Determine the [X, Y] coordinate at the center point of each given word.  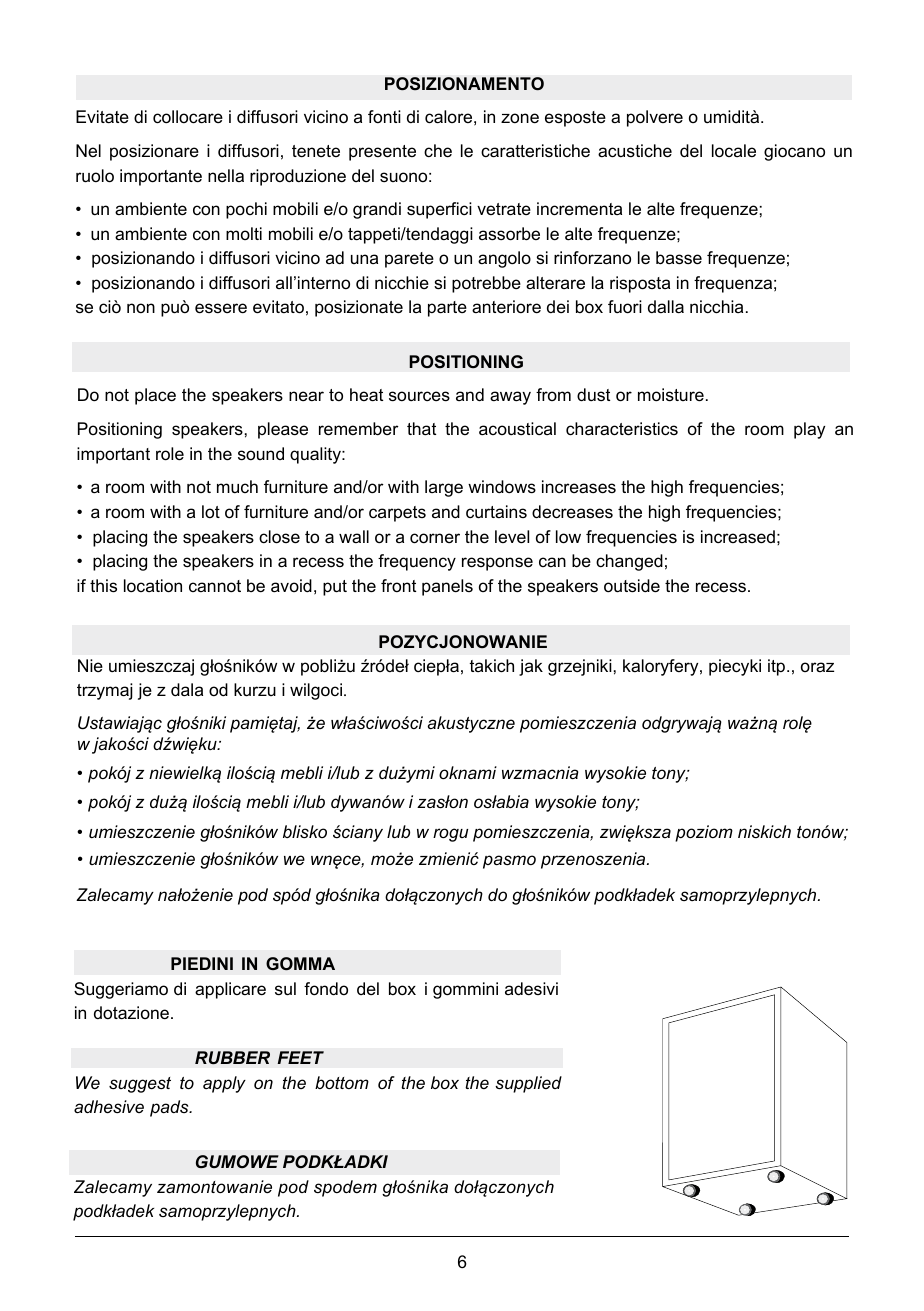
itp [778, 667]
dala [187, 690]
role [170, 454]
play [809, 430]
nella [226, 175]
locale [734, 150]
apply [224, 1084]
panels [447, 587]
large [444, 488]
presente [382, 153]
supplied [528, 1084]
